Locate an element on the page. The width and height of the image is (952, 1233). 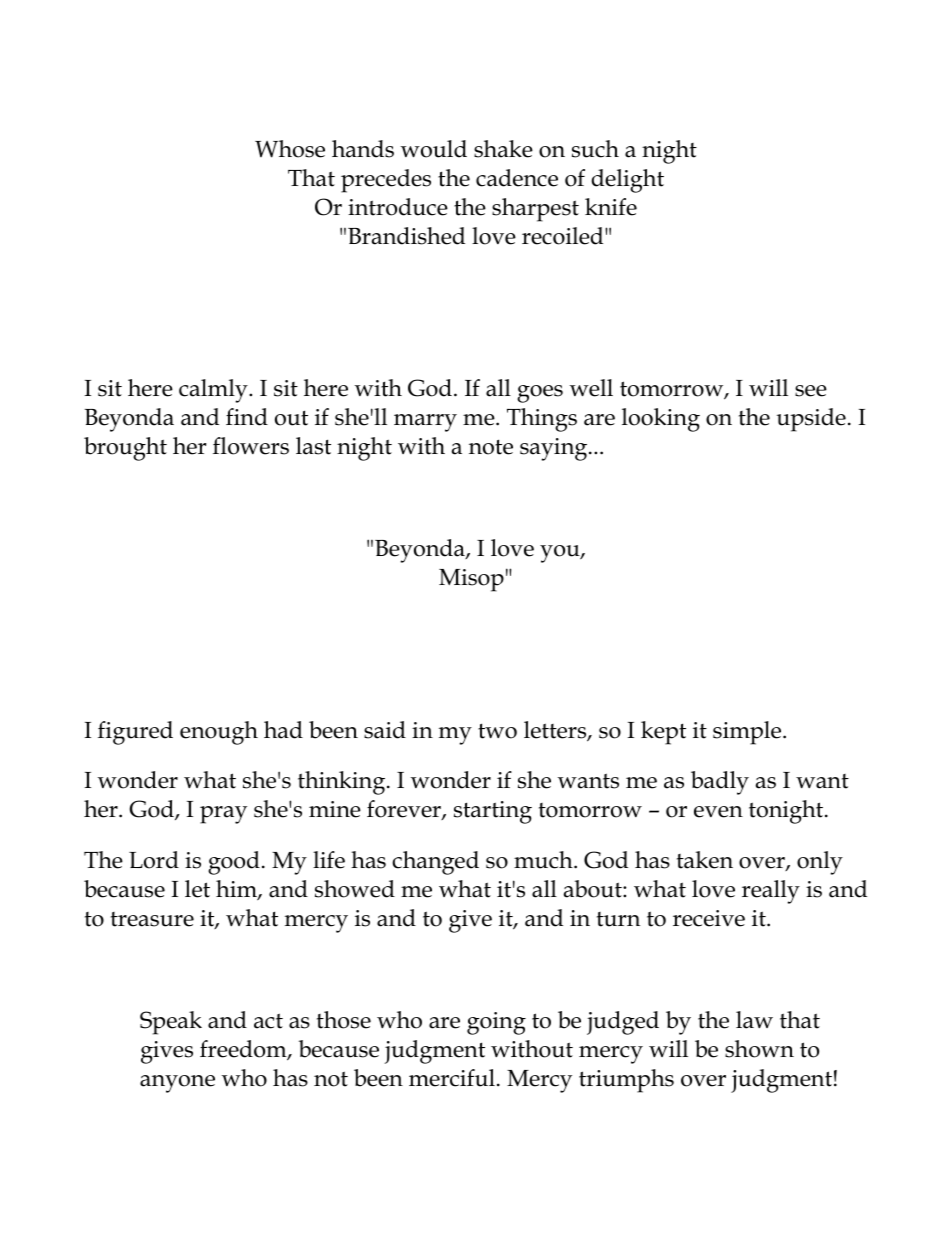
upside is located at coordinates (811, 420).
